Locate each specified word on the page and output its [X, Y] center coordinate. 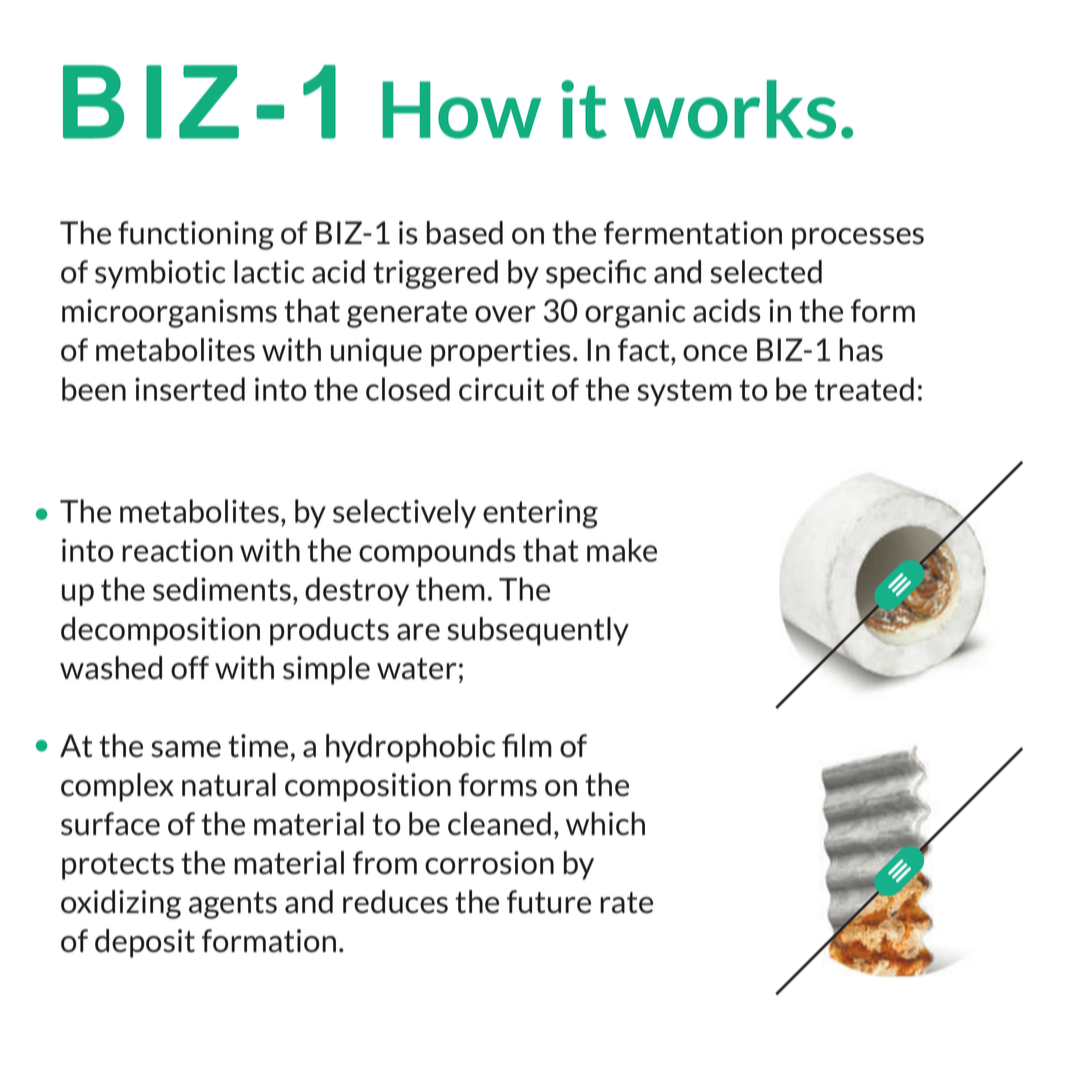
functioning [196, 235]
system [684, 392]
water [417, 669]
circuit [501, 389]
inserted [190, 389]
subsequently [538, 631]
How [461, 110]
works [730, 109]
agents [233, 905]
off [190, 668]
